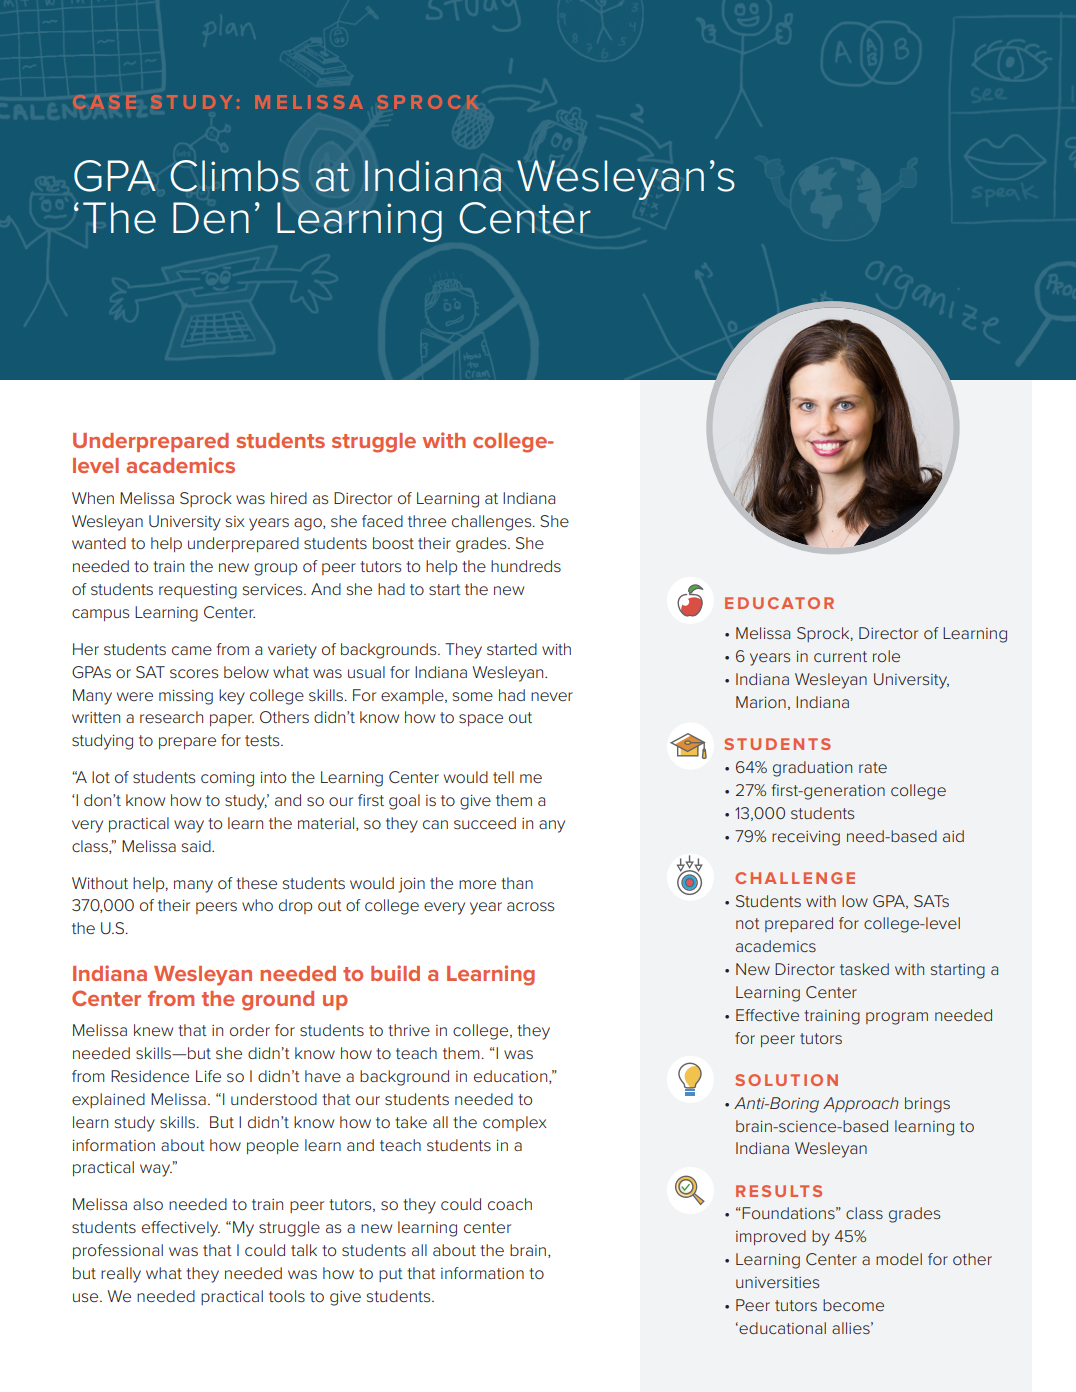 The width and height of the image is (1076, 1392). Describe the element at coordinates (526, 566) in the image. I see `hundreds` at that location.
